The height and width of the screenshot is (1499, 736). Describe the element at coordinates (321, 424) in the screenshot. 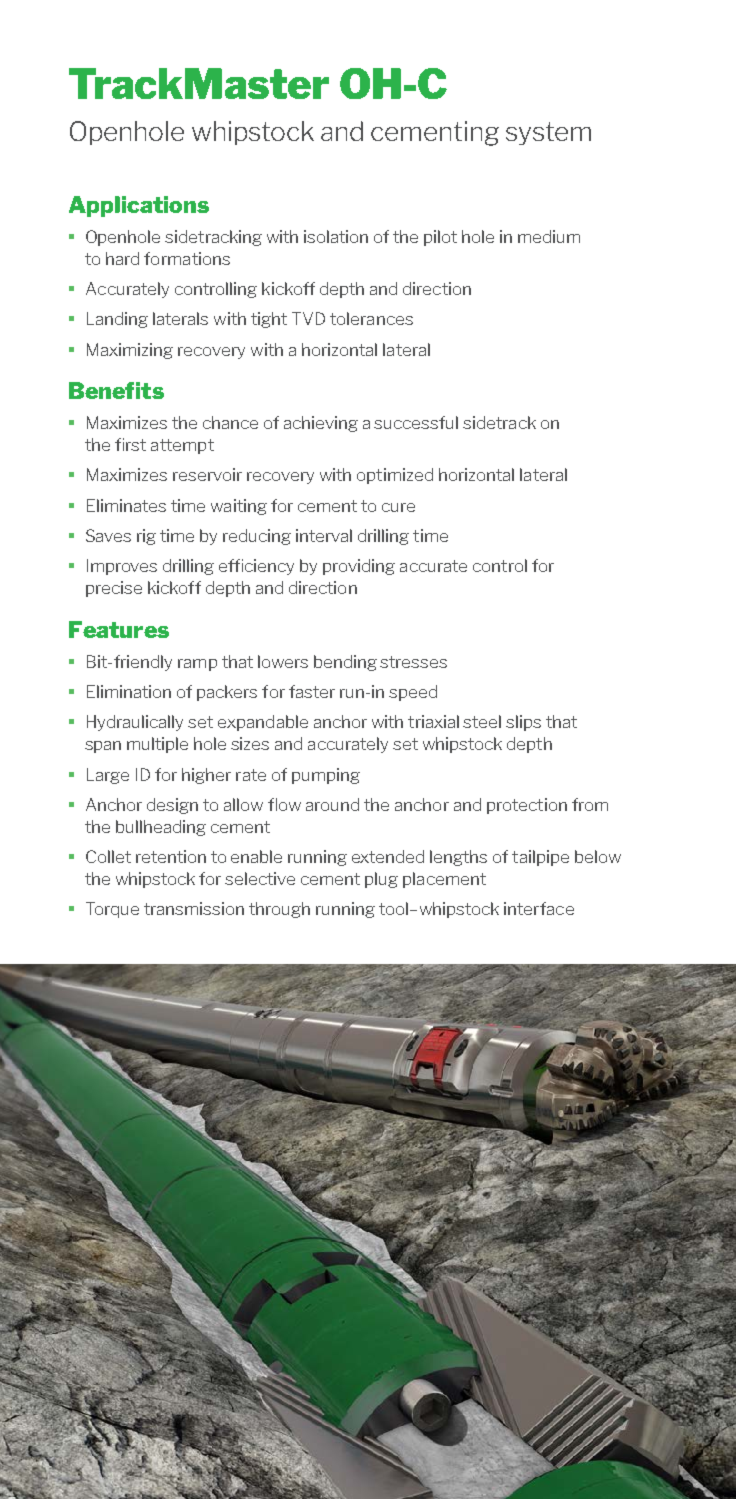

I see `achieving` at that location.
